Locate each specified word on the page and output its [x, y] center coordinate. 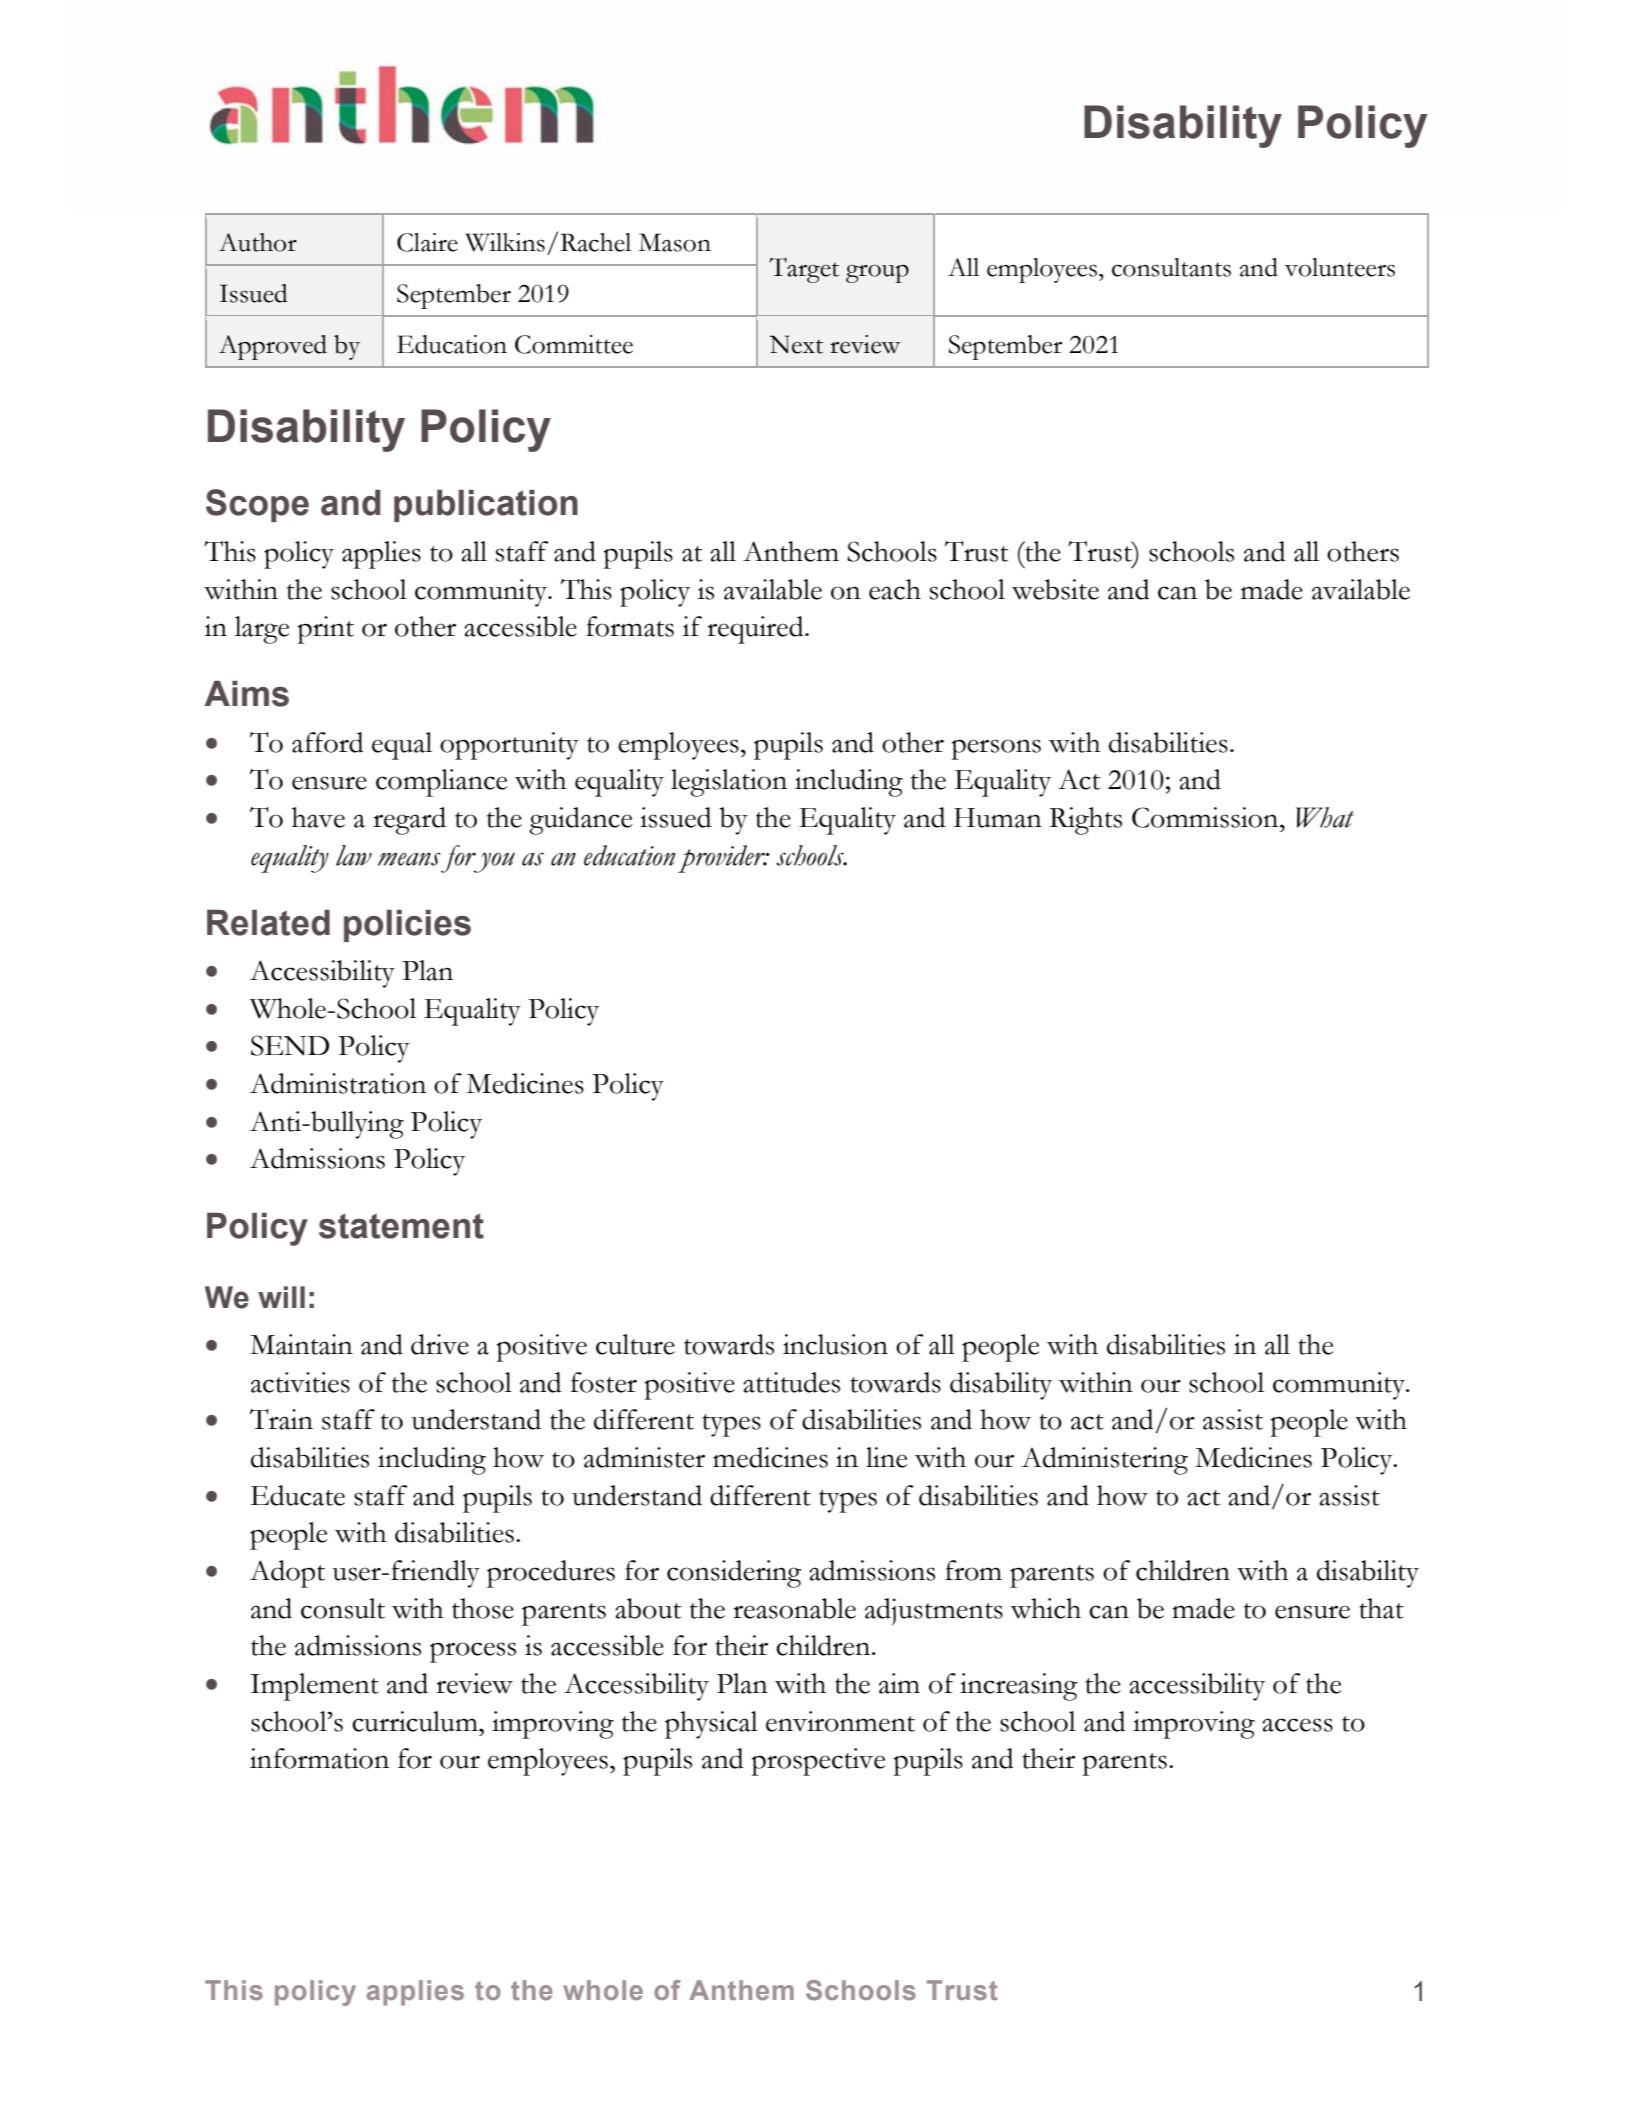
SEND [290, 1045]
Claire [427, 242]
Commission [1206, 817]
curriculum [416, 1721]
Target [804, 270]
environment [840, 1721]
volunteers [1340, 267]
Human [998, 818]
